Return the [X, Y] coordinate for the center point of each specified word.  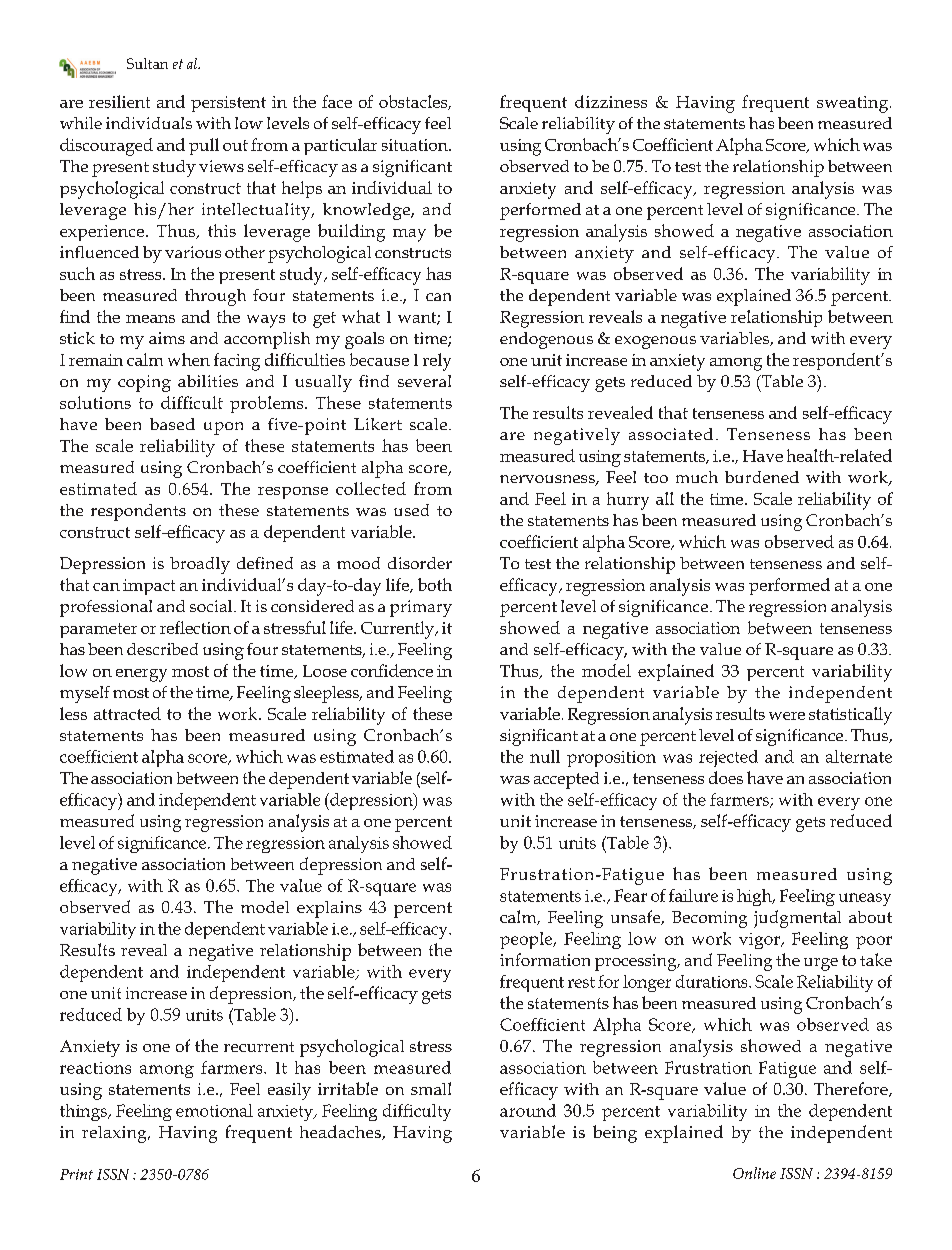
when [189, 359]
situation [416, 145]
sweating [852, 104]
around [528, 1110]
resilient [119, 101]
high [755, 897]
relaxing [115, 1134]
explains [329, 909]
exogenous [655, 342]
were [787, 716]
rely [437, 362]
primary [421, 608]
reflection [195, 627]
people [527, 940]
